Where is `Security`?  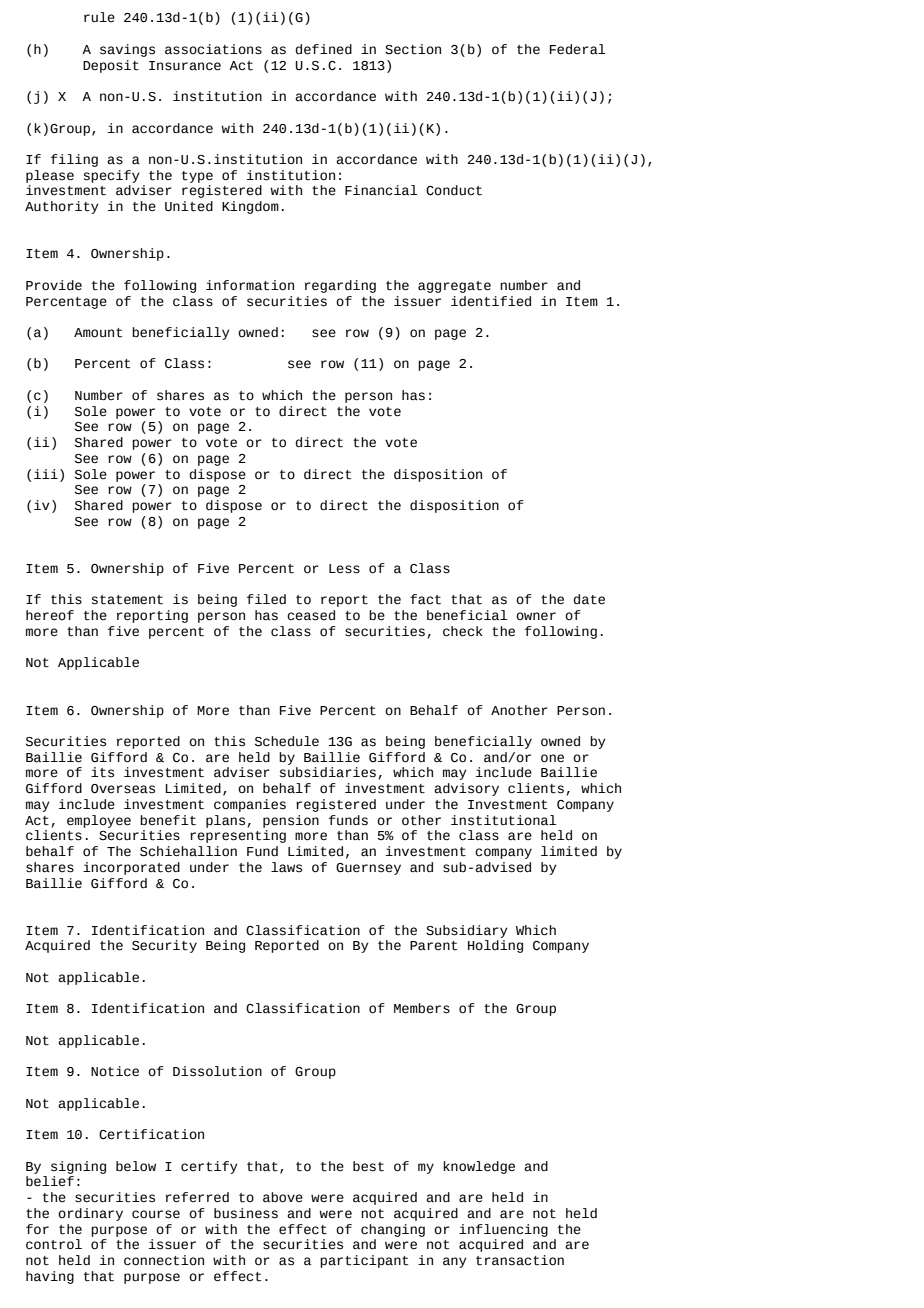
Security is located at coordinates (164, 946).
